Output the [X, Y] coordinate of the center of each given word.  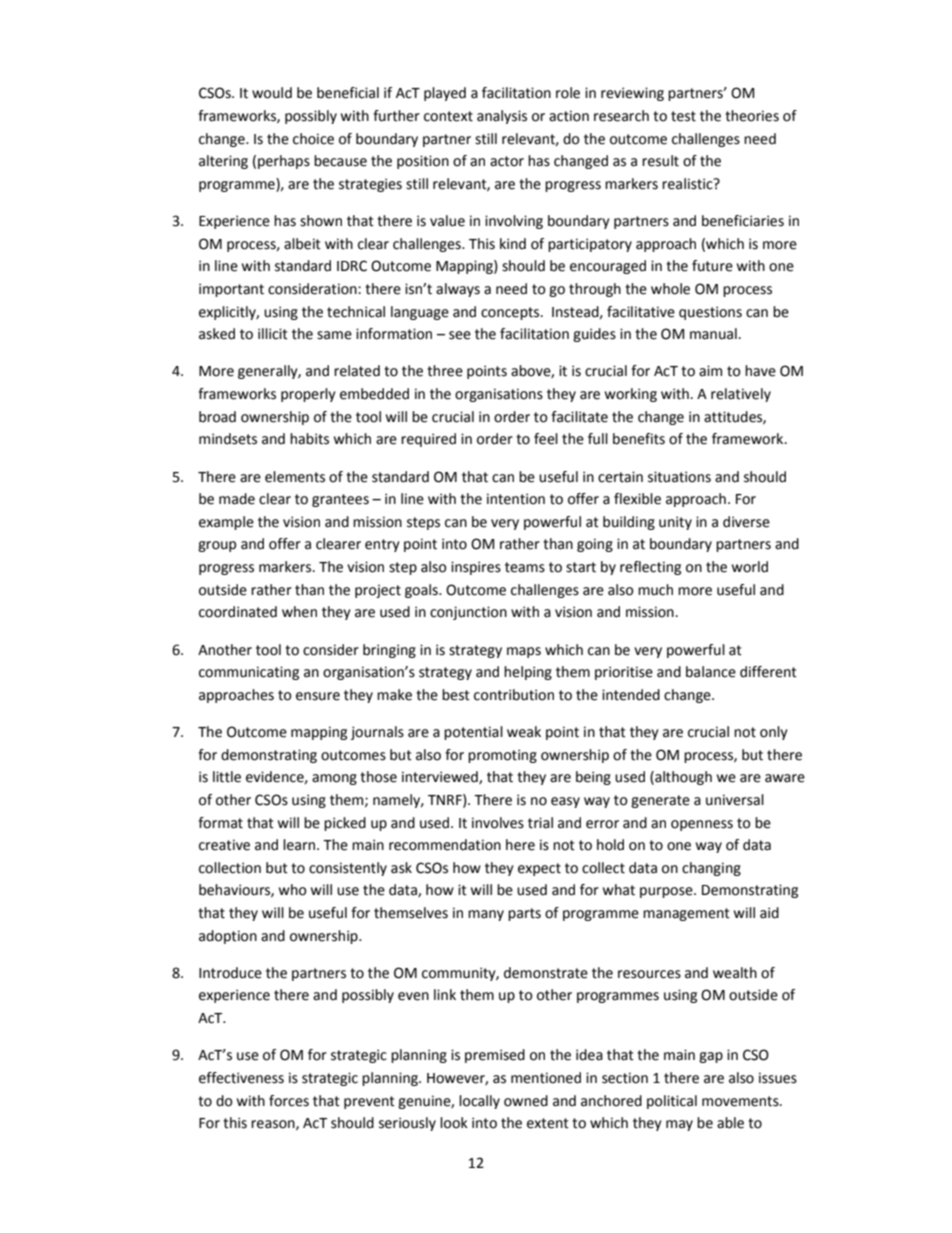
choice [313, 139]
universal [735, 800]
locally [479, 1102]
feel [546, 439]
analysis [502, 117]
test [683, 116]
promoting [502, 756]
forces [289, 1101]
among [334, 779]
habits [309, 439]
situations [679, 477]
